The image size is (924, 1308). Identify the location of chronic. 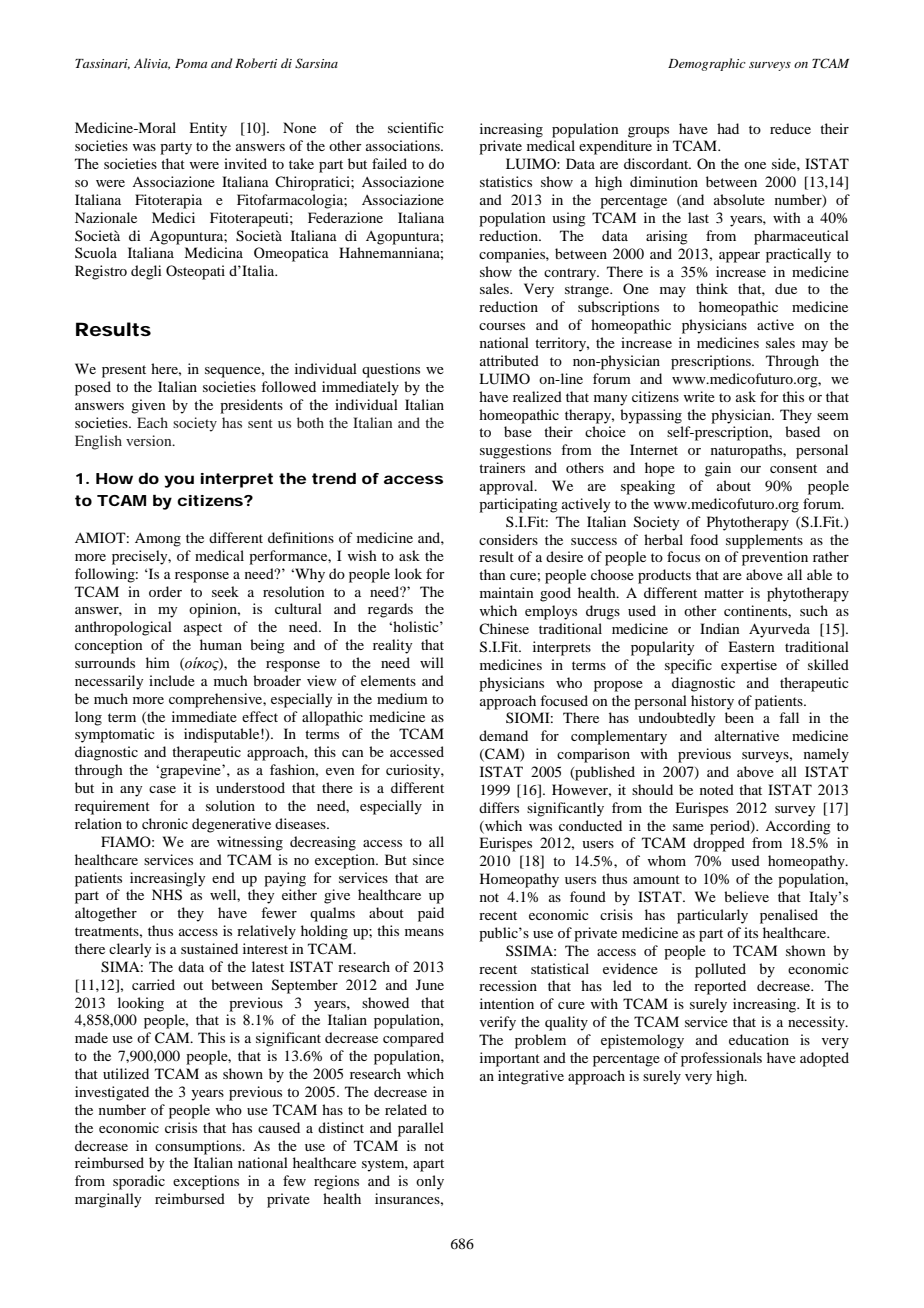
(165, 823).
